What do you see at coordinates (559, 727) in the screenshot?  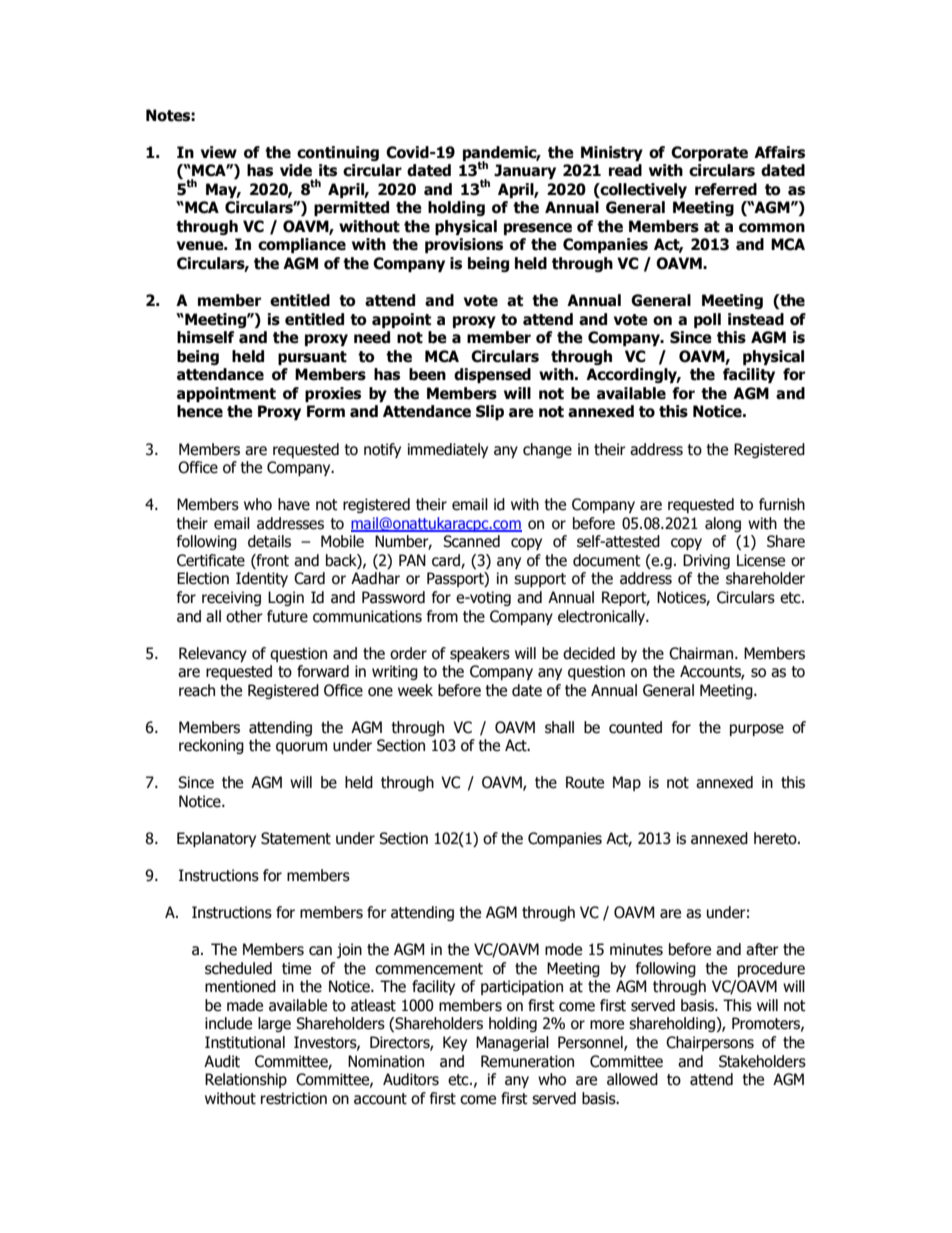 I see `shall` at bounding box center [559, 727].
